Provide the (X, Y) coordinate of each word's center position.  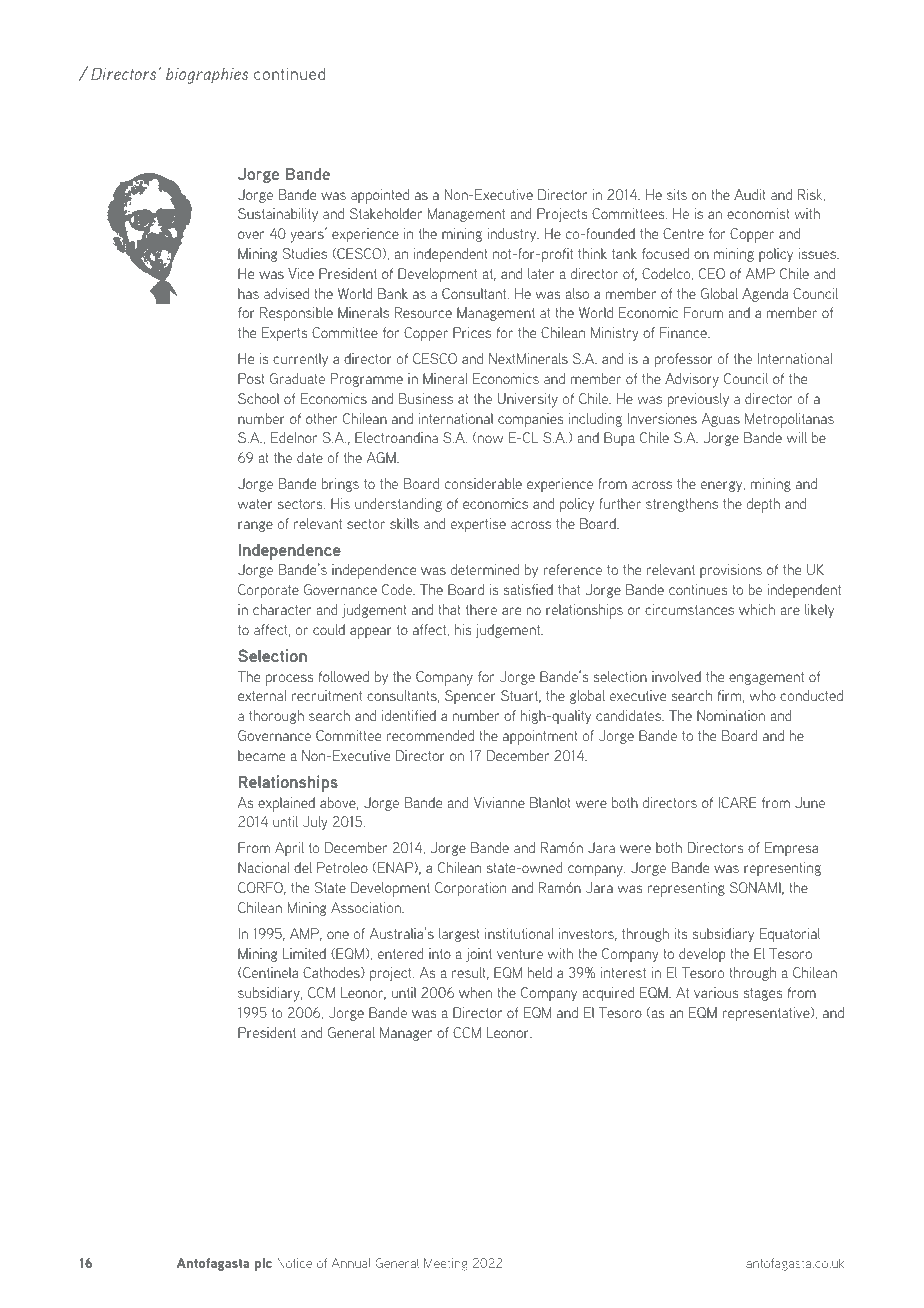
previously (698, 400)
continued (289, 73)
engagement (766, 678)
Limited (304, 953)
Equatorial (790, 935)
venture (520, 954)
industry (513, 235)
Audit (750, 194)
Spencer (470, 697)
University (528, 400)
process (289, 680)
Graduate (297, 378)
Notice (294, 1263)
